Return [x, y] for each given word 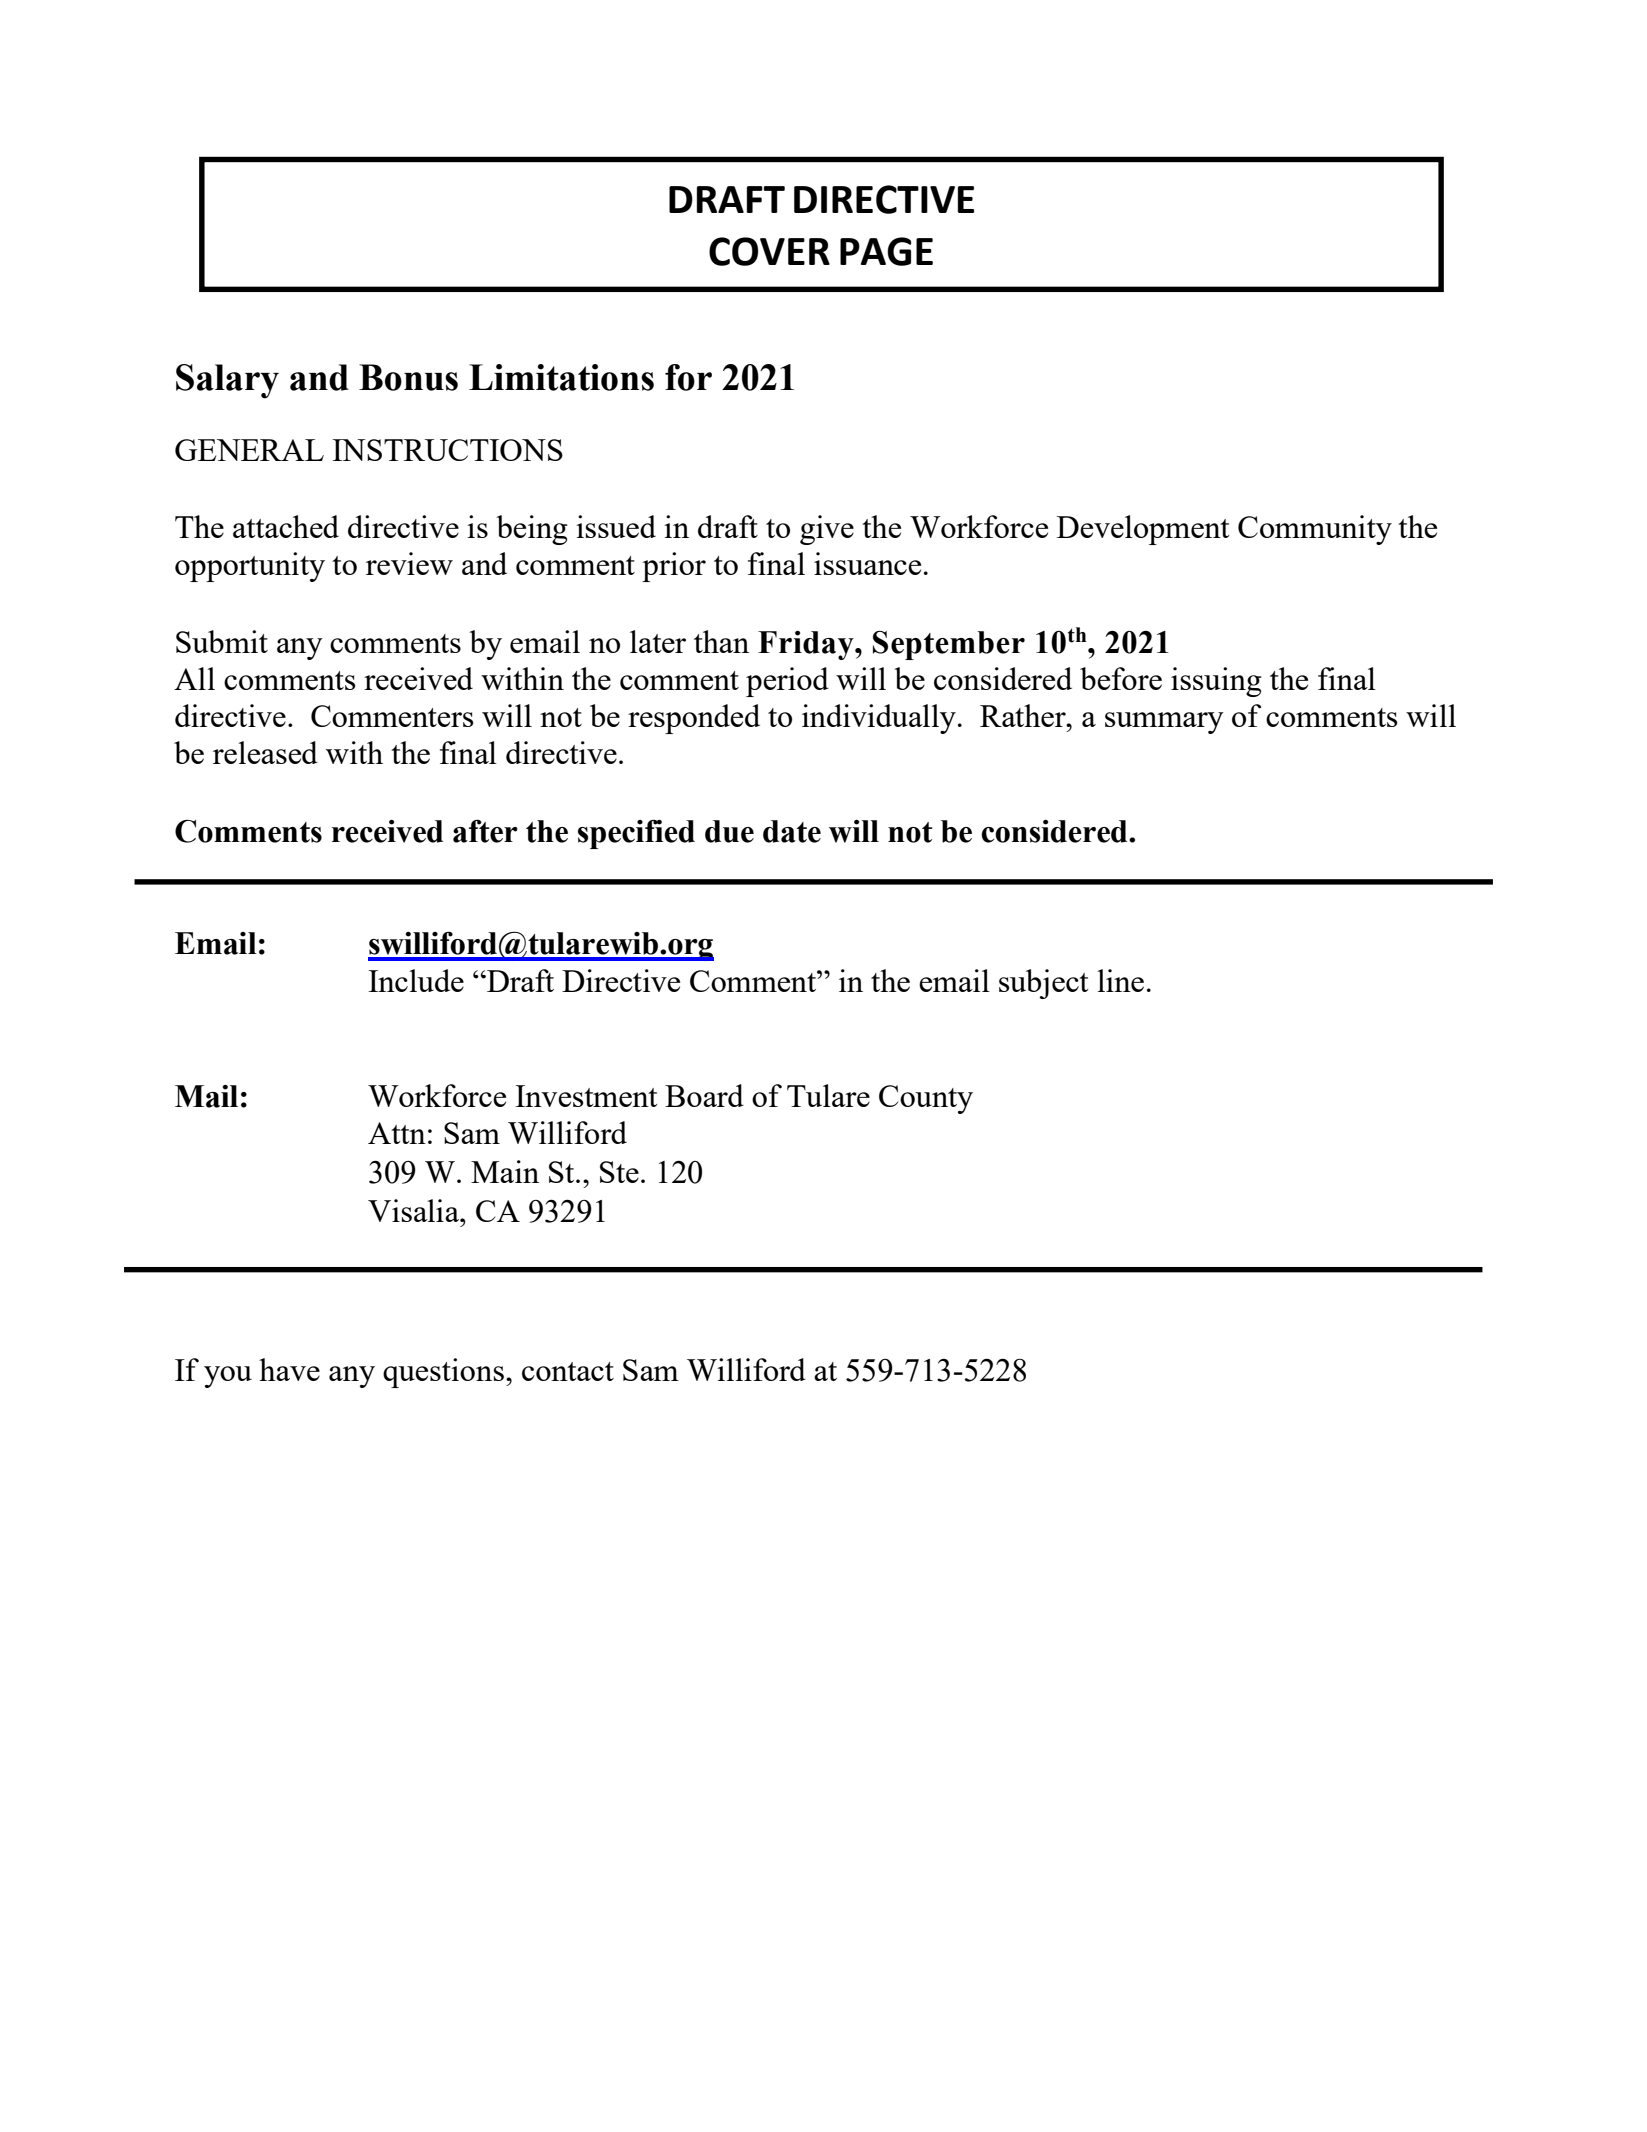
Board [704, 1095]
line [1121, 980]
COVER [769, 251]
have [289, 1369]
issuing [1216, 682]
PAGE [886, 251]
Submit [222, 641]
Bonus [408, 377]
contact [568, 1371]
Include [416, 980]
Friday [807, 645]
